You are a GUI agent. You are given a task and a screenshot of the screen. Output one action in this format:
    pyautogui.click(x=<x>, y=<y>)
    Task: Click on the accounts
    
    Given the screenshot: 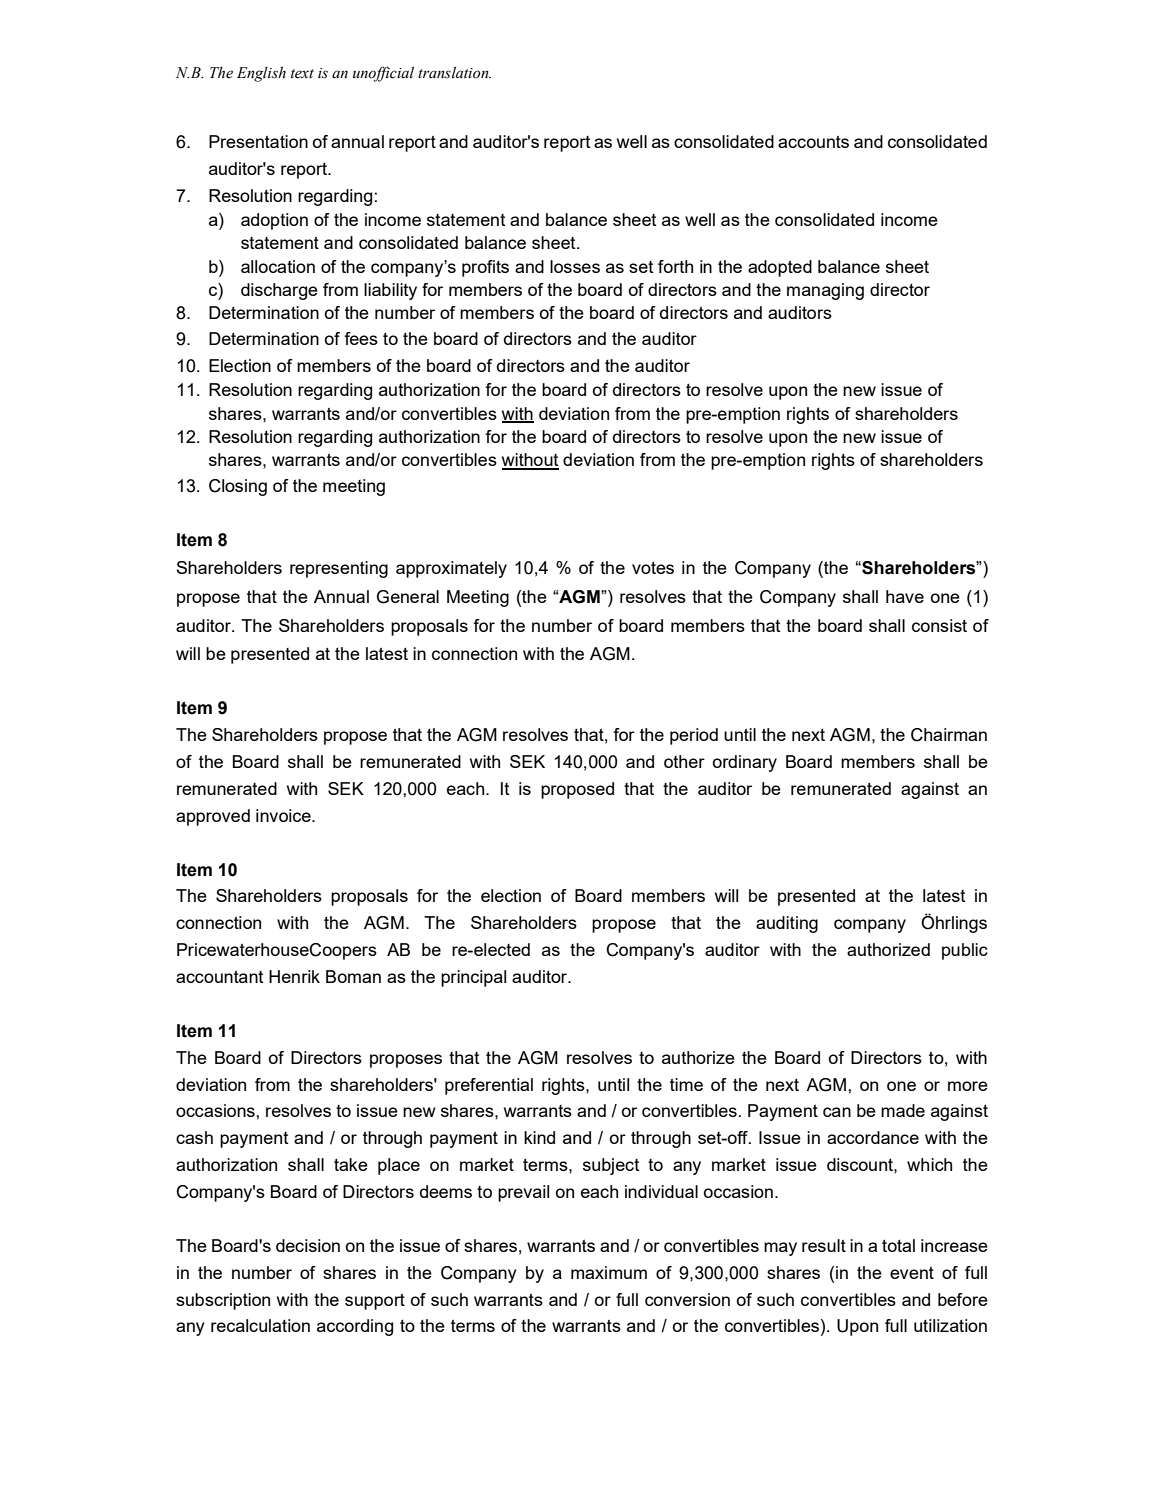 What is the action you would take?
    pyautogui.click(x=813, y=141)
